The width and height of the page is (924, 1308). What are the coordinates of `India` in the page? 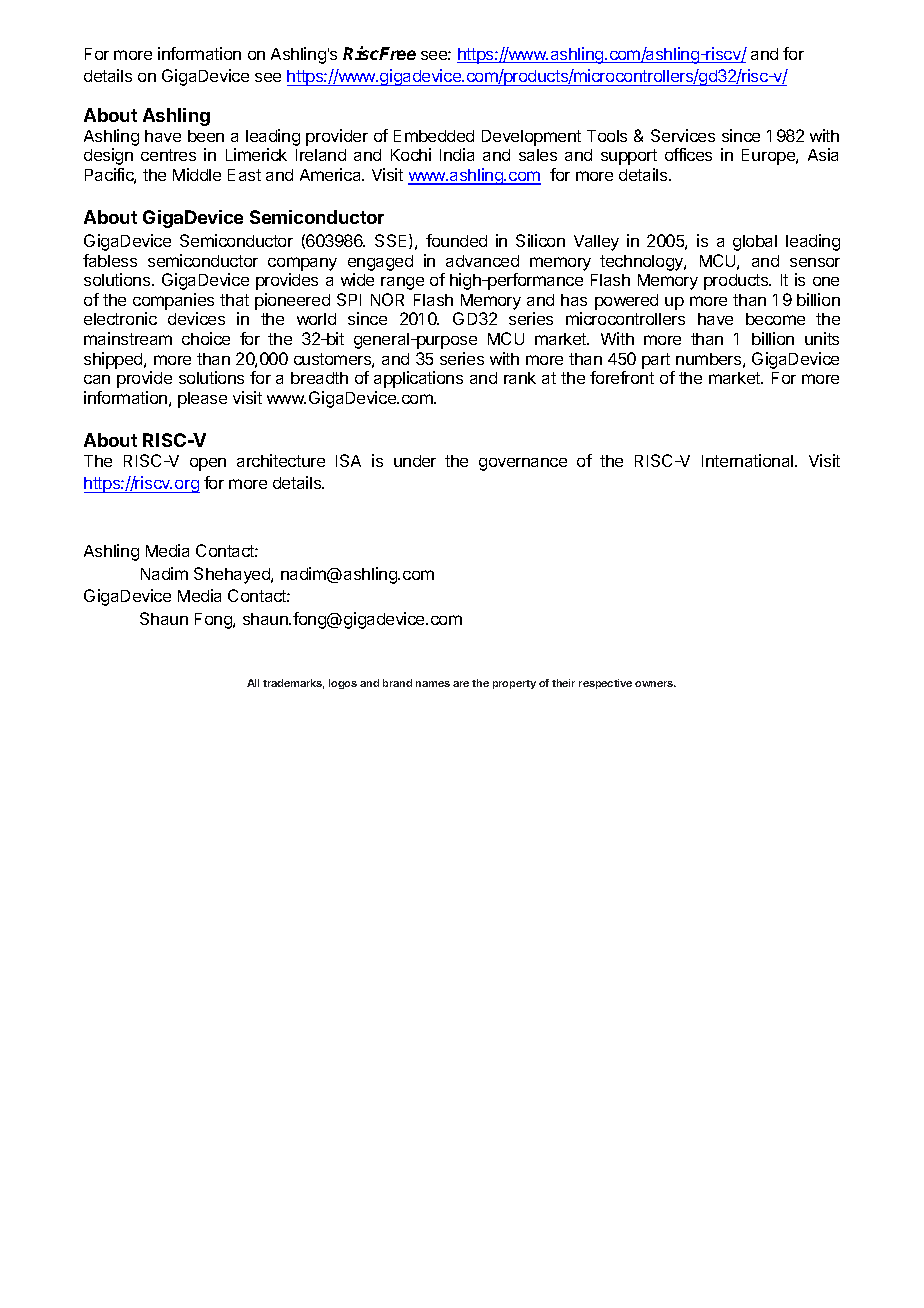 It's located at (457, 154).
